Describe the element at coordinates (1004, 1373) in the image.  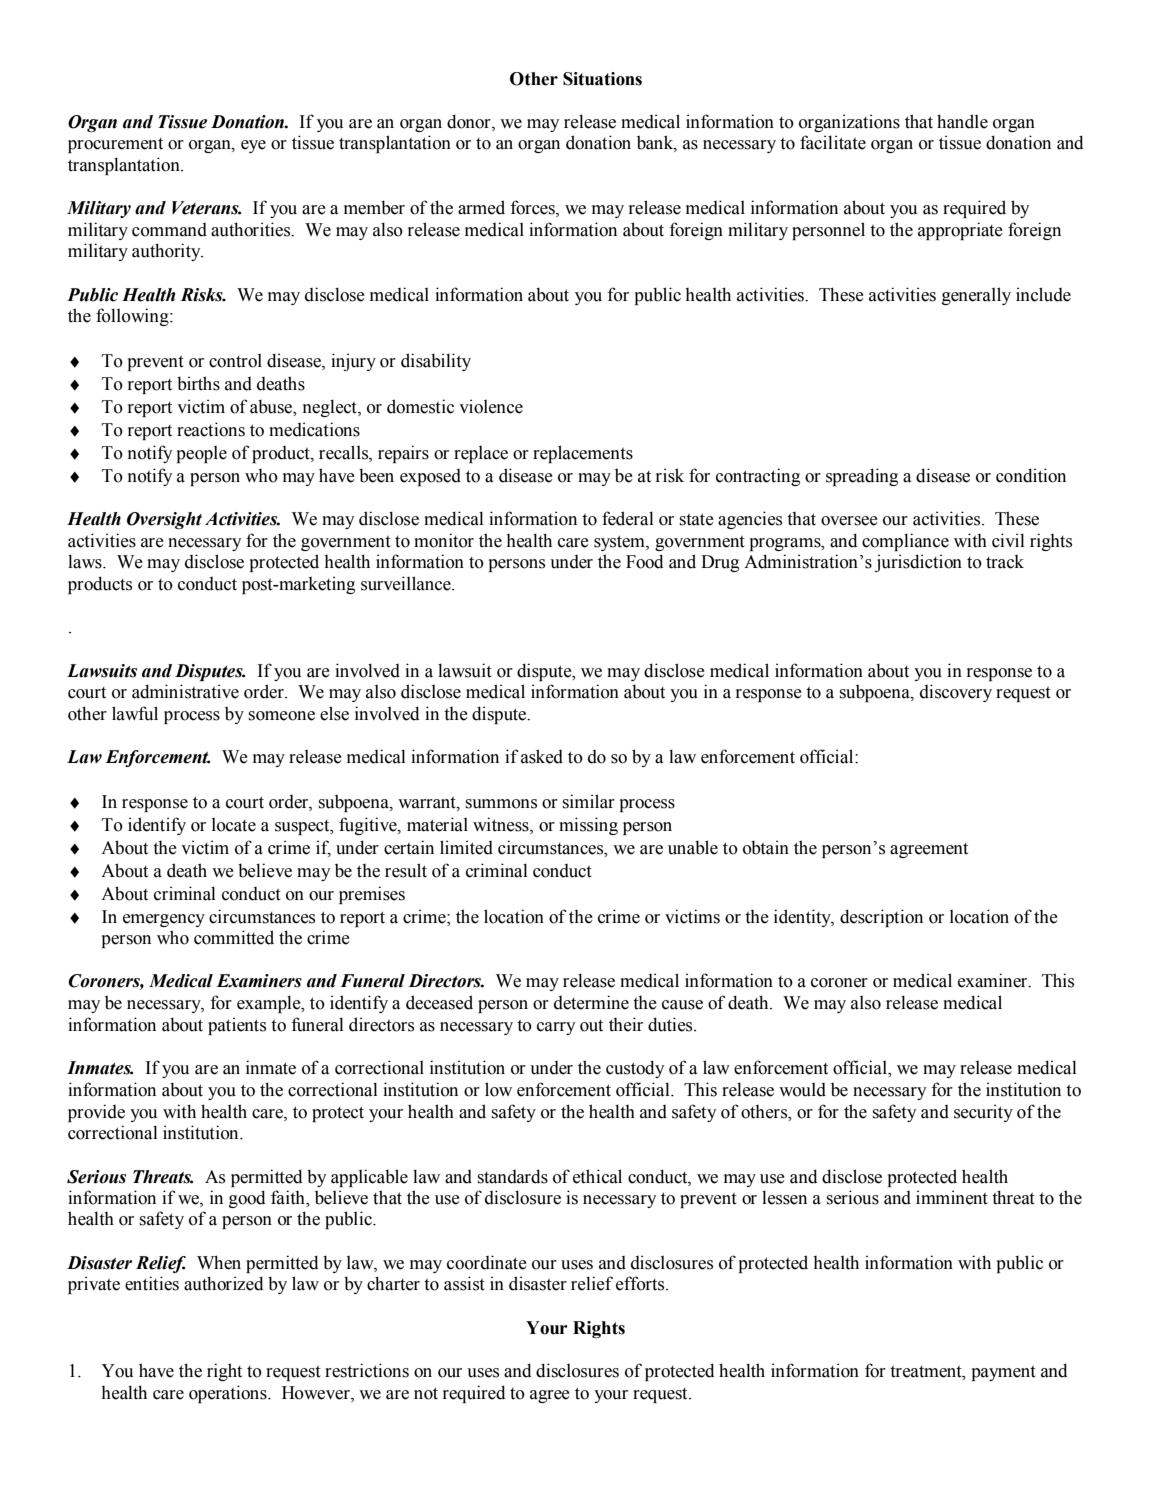
I see `payment` at that location.
